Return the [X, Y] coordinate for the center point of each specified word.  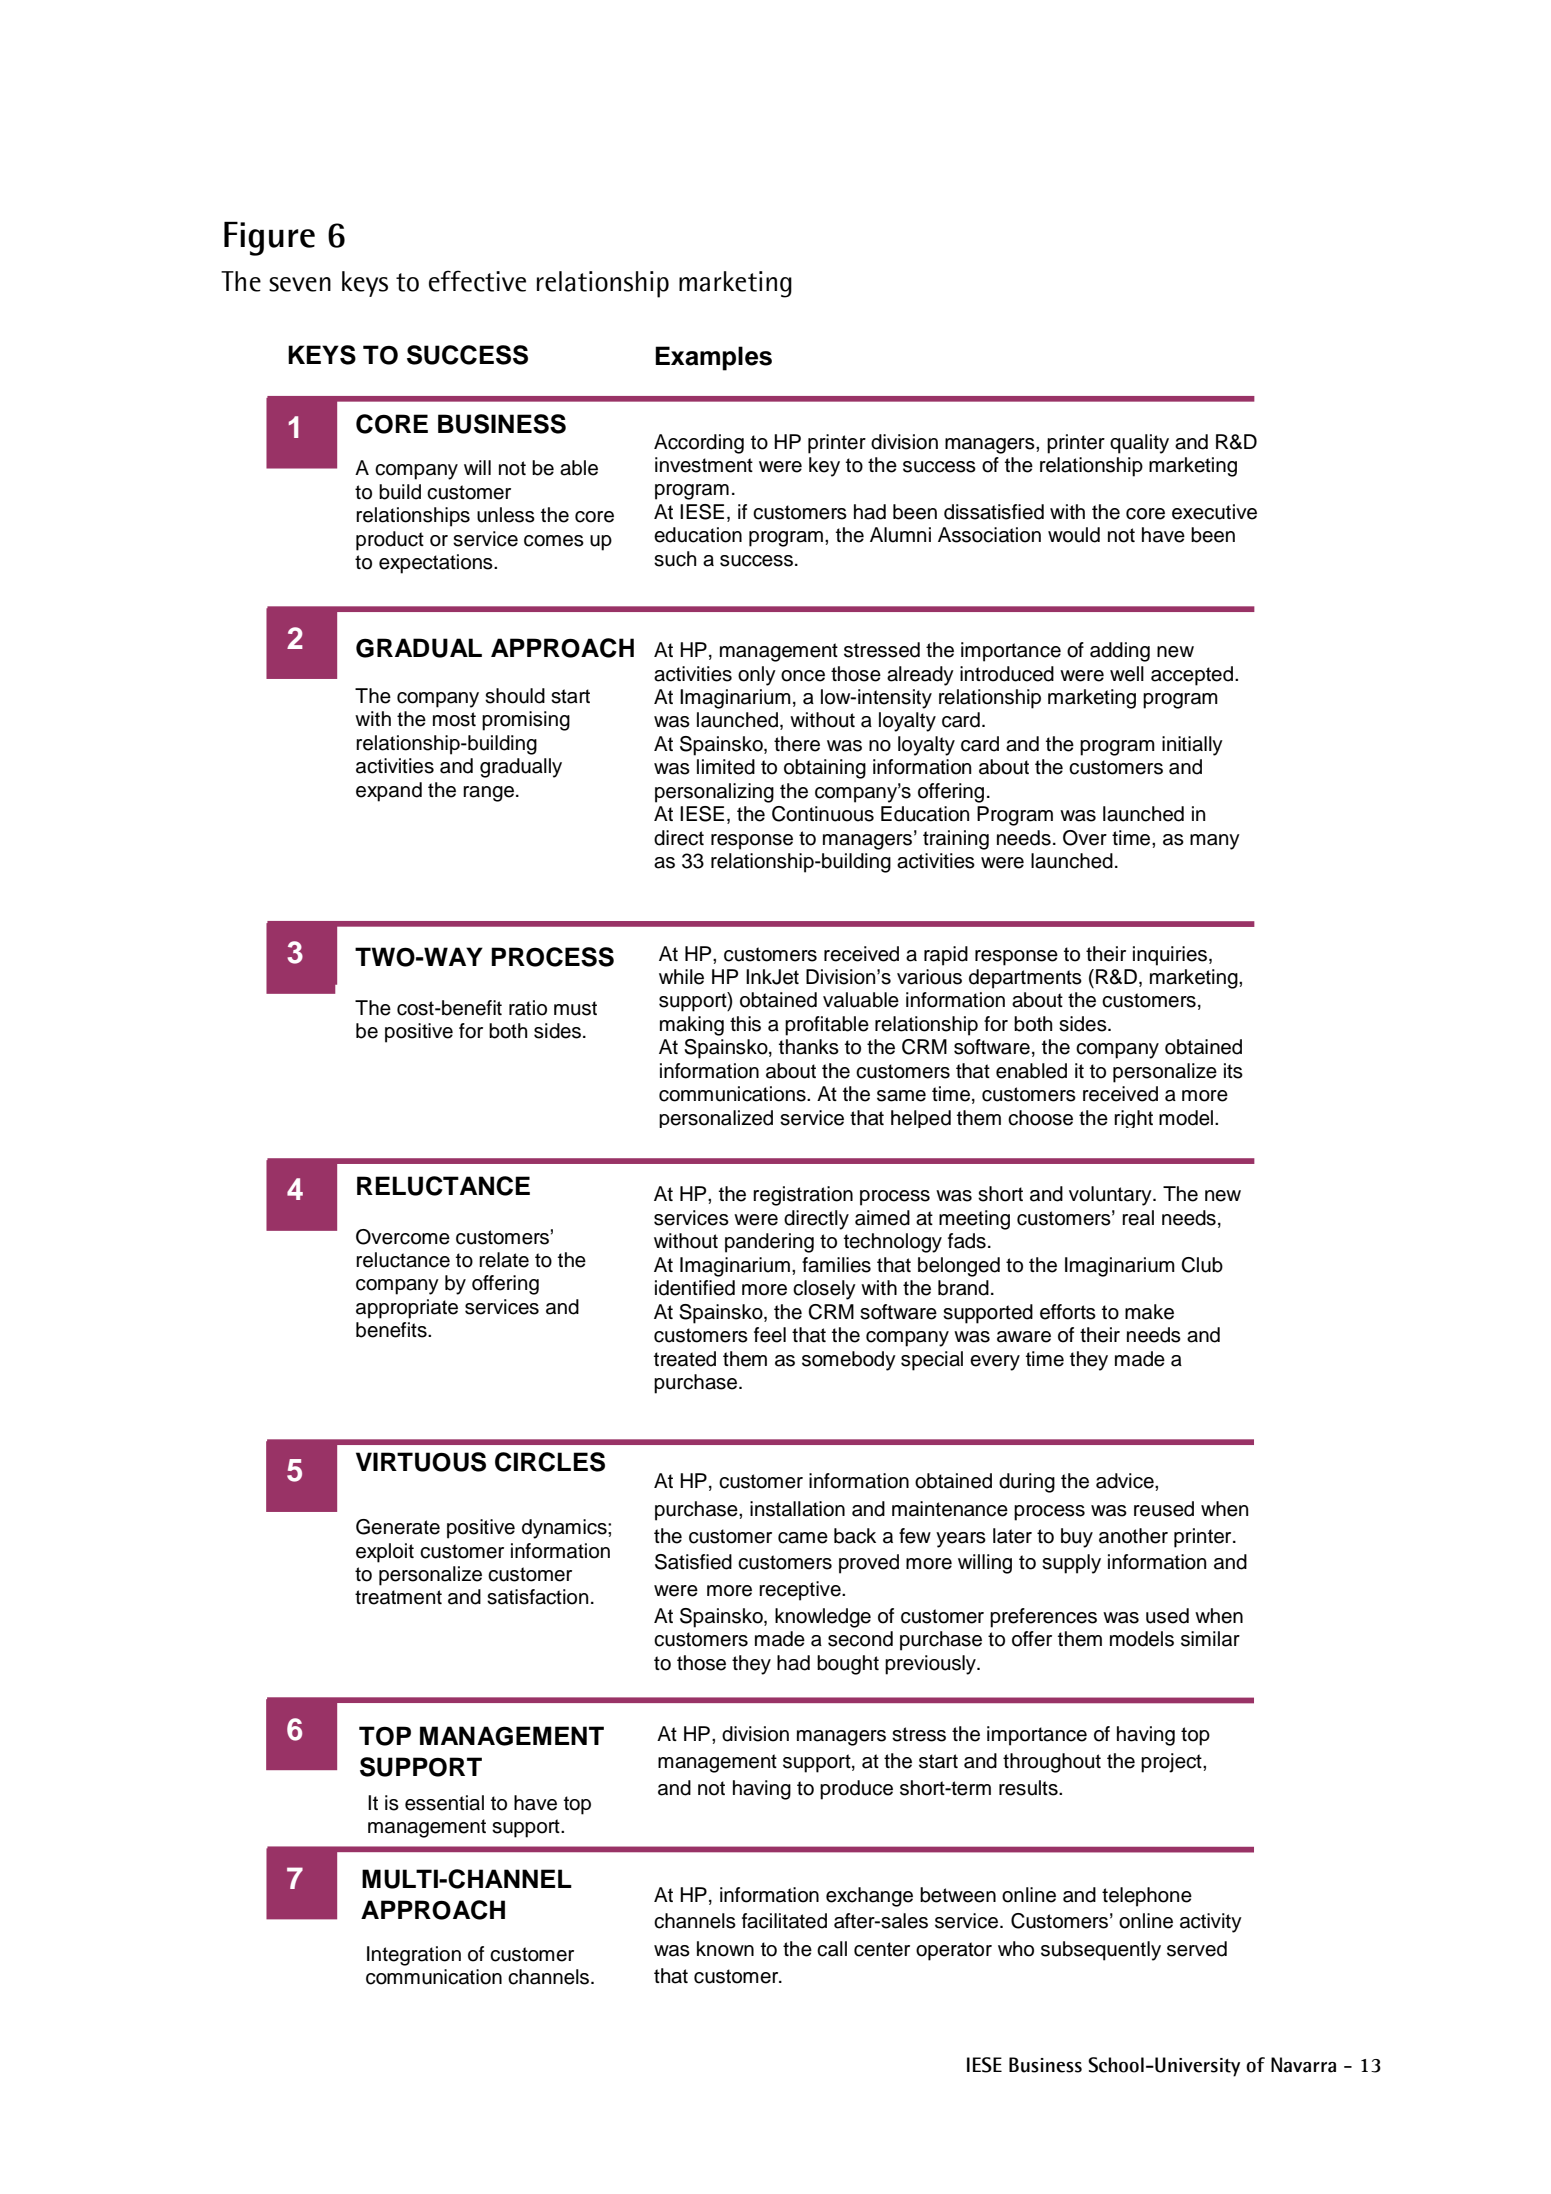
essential [444, 1803]
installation [797, 1509]
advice [1126, 1481]
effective [477, 281]
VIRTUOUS [421, 1462]
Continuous [823, 814]
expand [389, 792]
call [832, 1949]
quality [1139, 444]
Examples [713, 358]
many [1215, 842]
